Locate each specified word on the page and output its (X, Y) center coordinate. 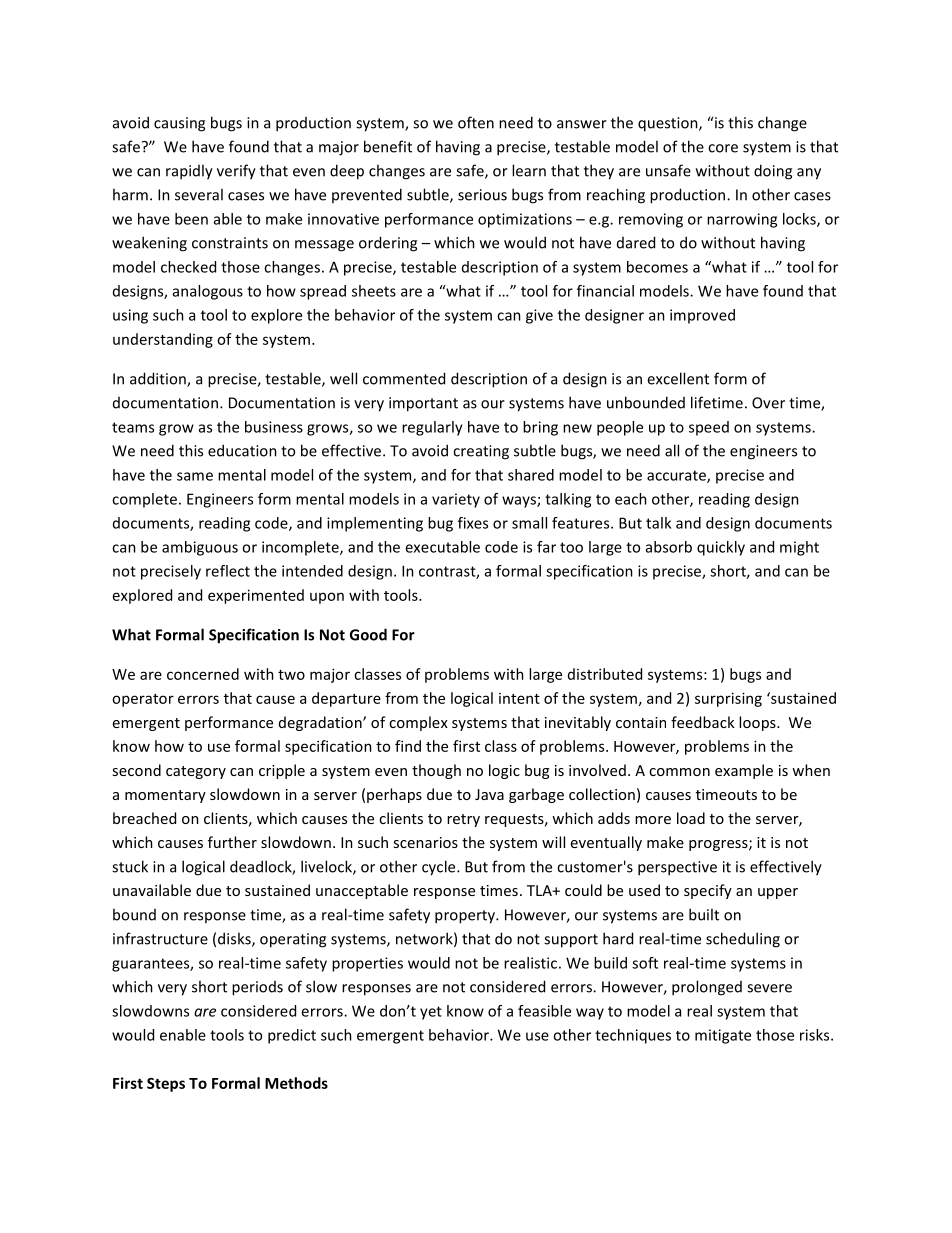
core (723, 148)
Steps (166, 1085)
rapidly (189, 172)
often (476, 122)
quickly (721, 548)
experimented (256, 596)
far (546, 547)
